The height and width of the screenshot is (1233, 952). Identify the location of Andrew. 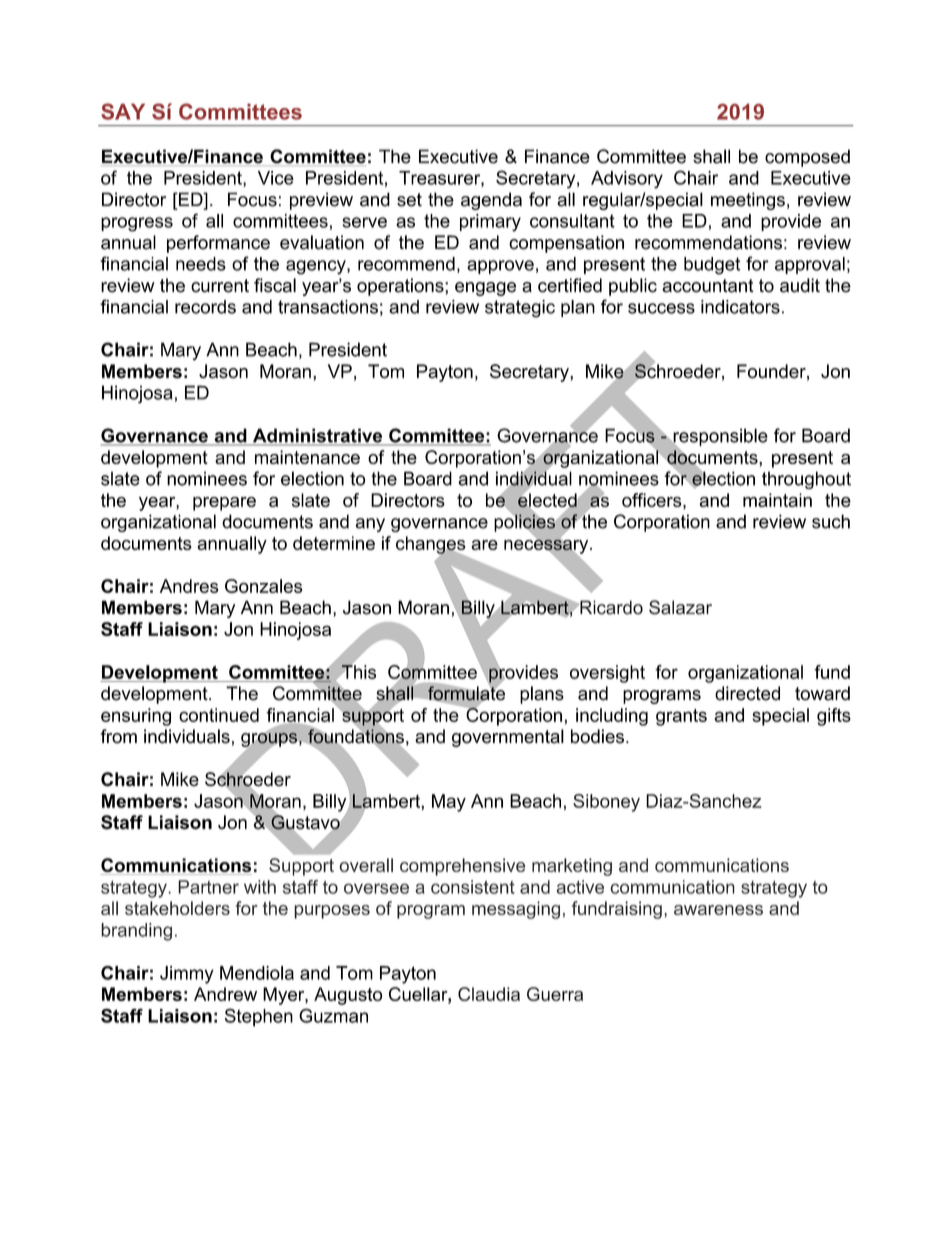
(225, 994).
